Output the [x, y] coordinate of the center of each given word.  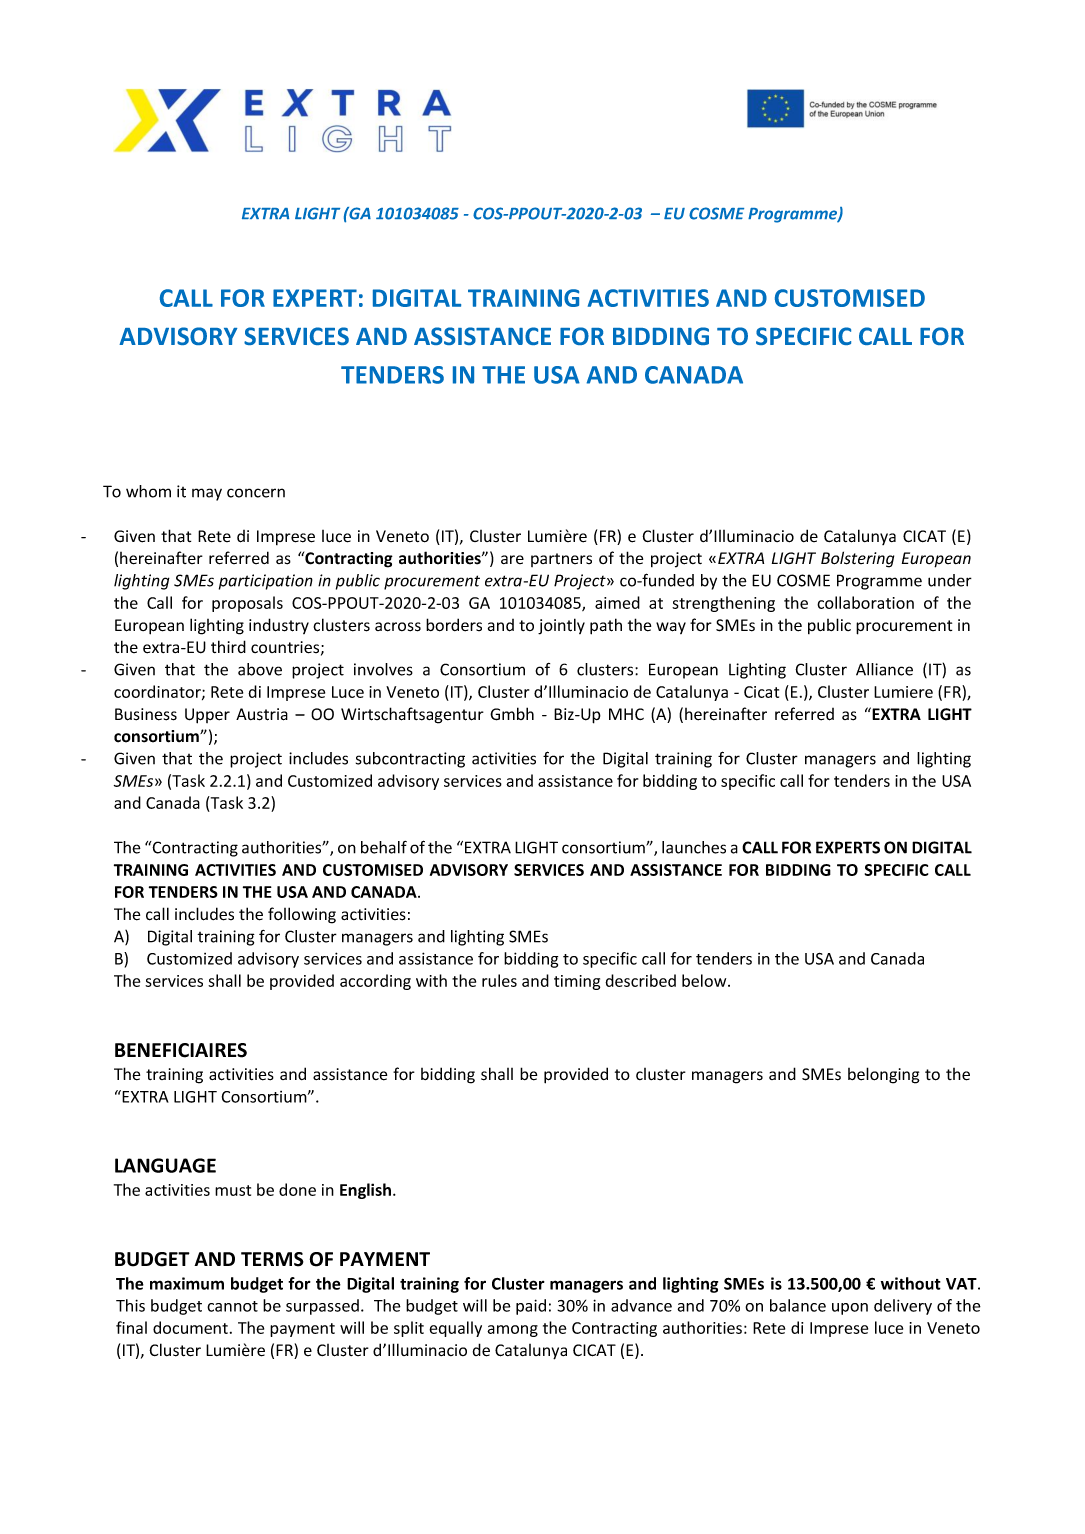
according [375, 982]
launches [694, 847]
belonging [884, 1075]
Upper [207, 716]
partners [561, 560]
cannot [232, 1306]
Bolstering [857, 559]
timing [577, 982]
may [207, 494]
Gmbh [512, 714]
